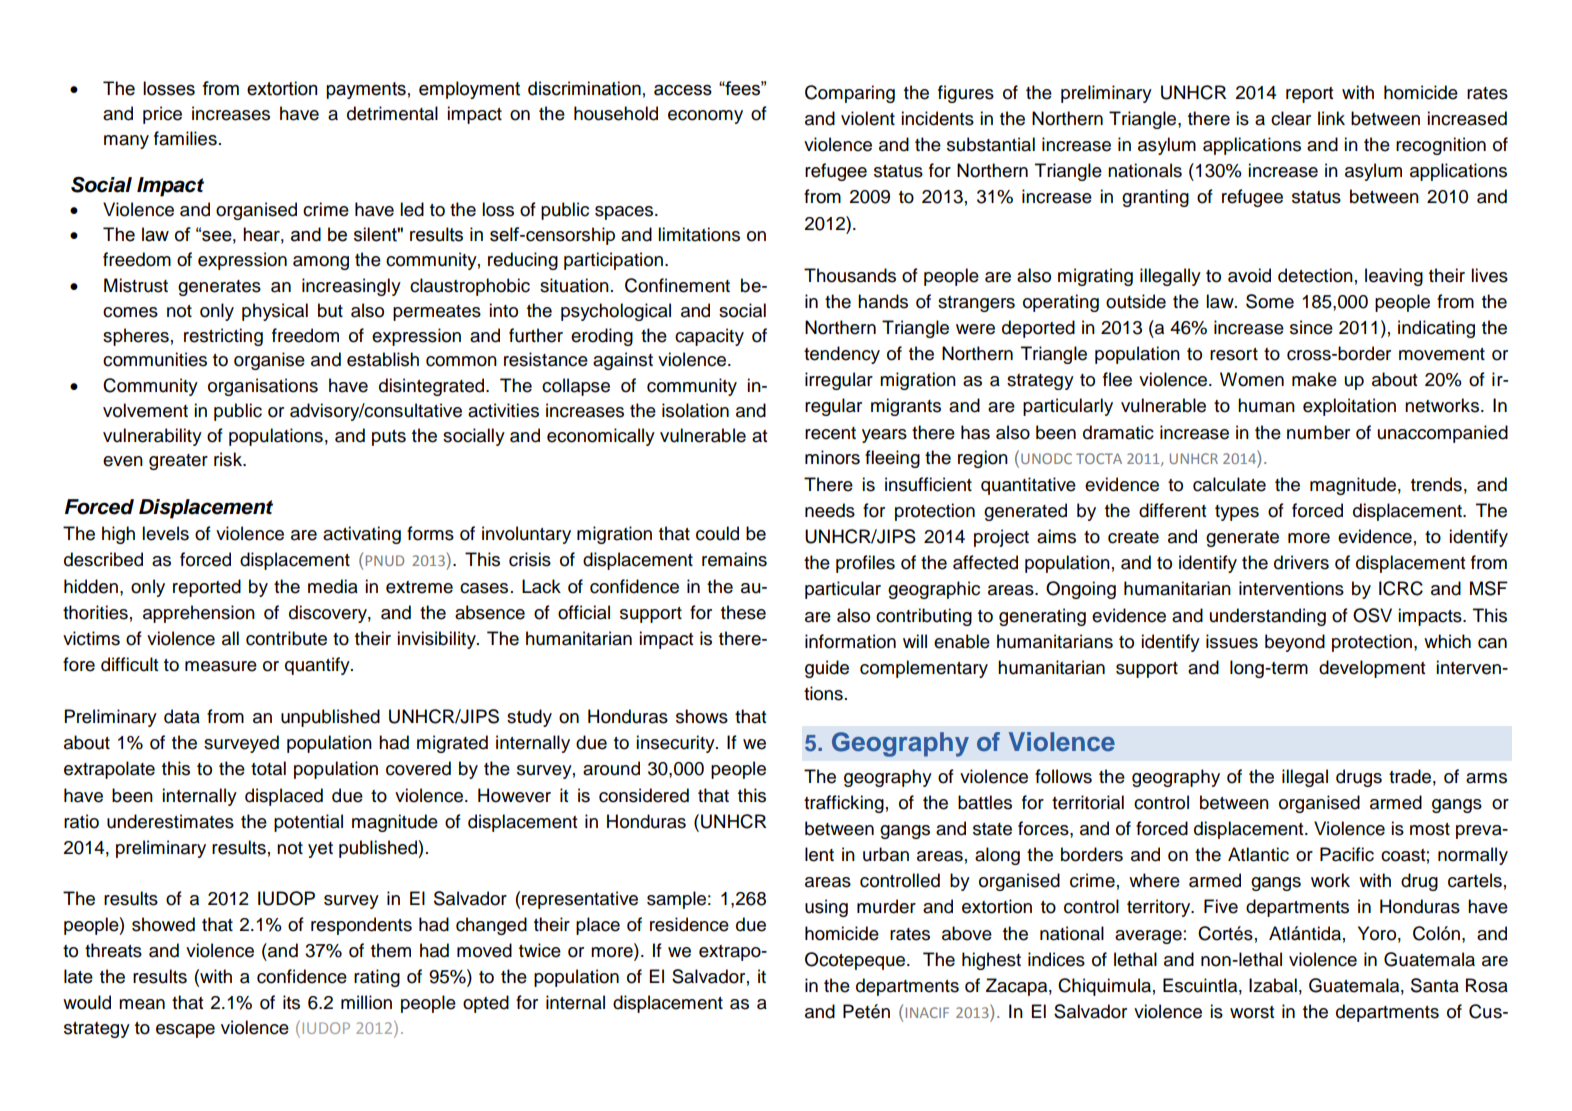 This screenshot has height=1111, width=1572. What do you see at coordinates (162, 115) in the screenshot?
I see `price` at bounding box center [162, 115].
